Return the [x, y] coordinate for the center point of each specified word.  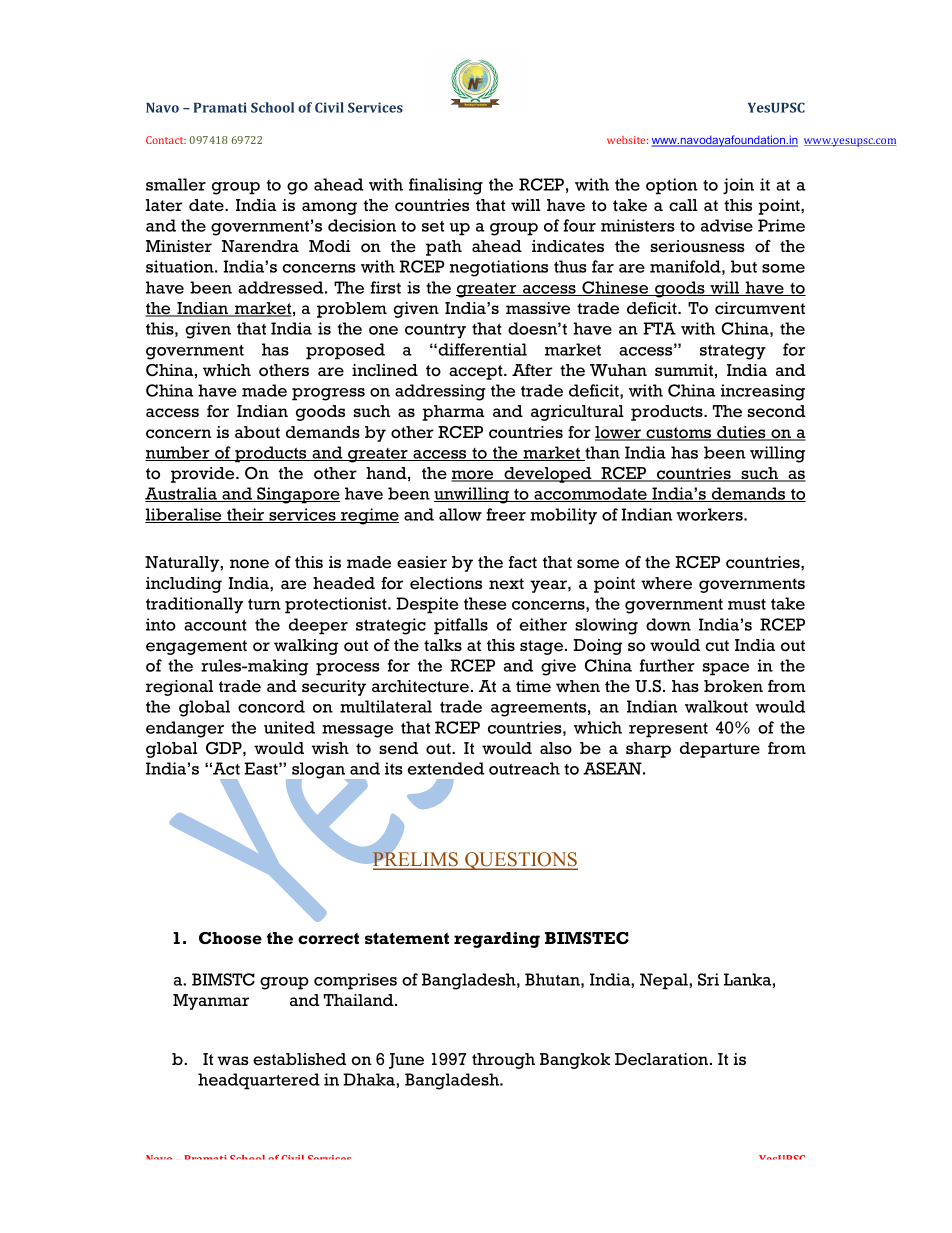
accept [477, 372]
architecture [420, 686]
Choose [230, 938]
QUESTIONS [520, 861]
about [257, 432]
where [666, 583]
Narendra [260, 246]
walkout [716, 706]
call [683, 205]
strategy [733, 352]
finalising [446, 186]
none [249, 564]
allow [460, 514]
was [233, 1060]
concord [271, 706]
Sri [708, 979]
